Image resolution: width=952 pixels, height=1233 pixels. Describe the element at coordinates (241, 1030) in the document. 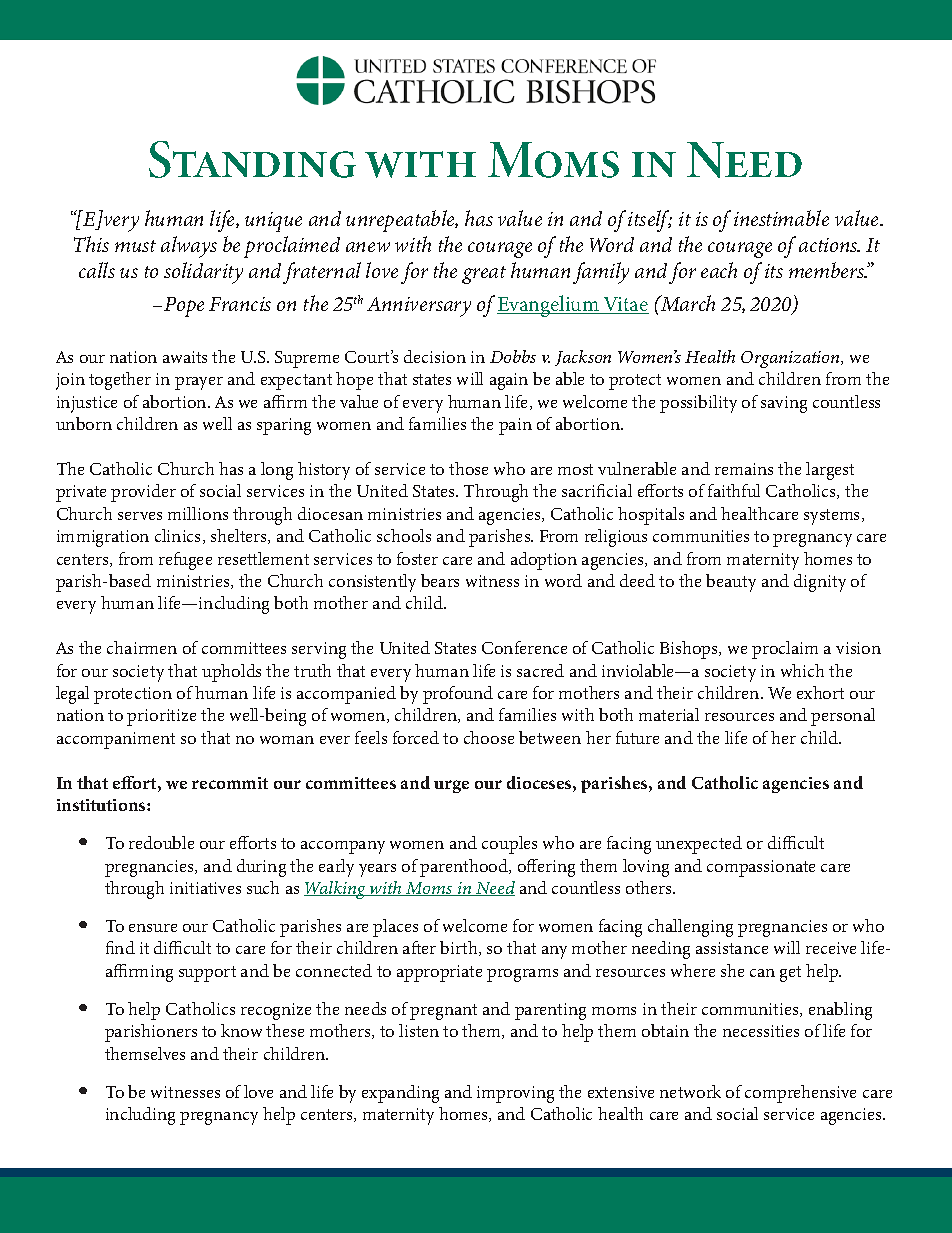

I see `know` at that location.
